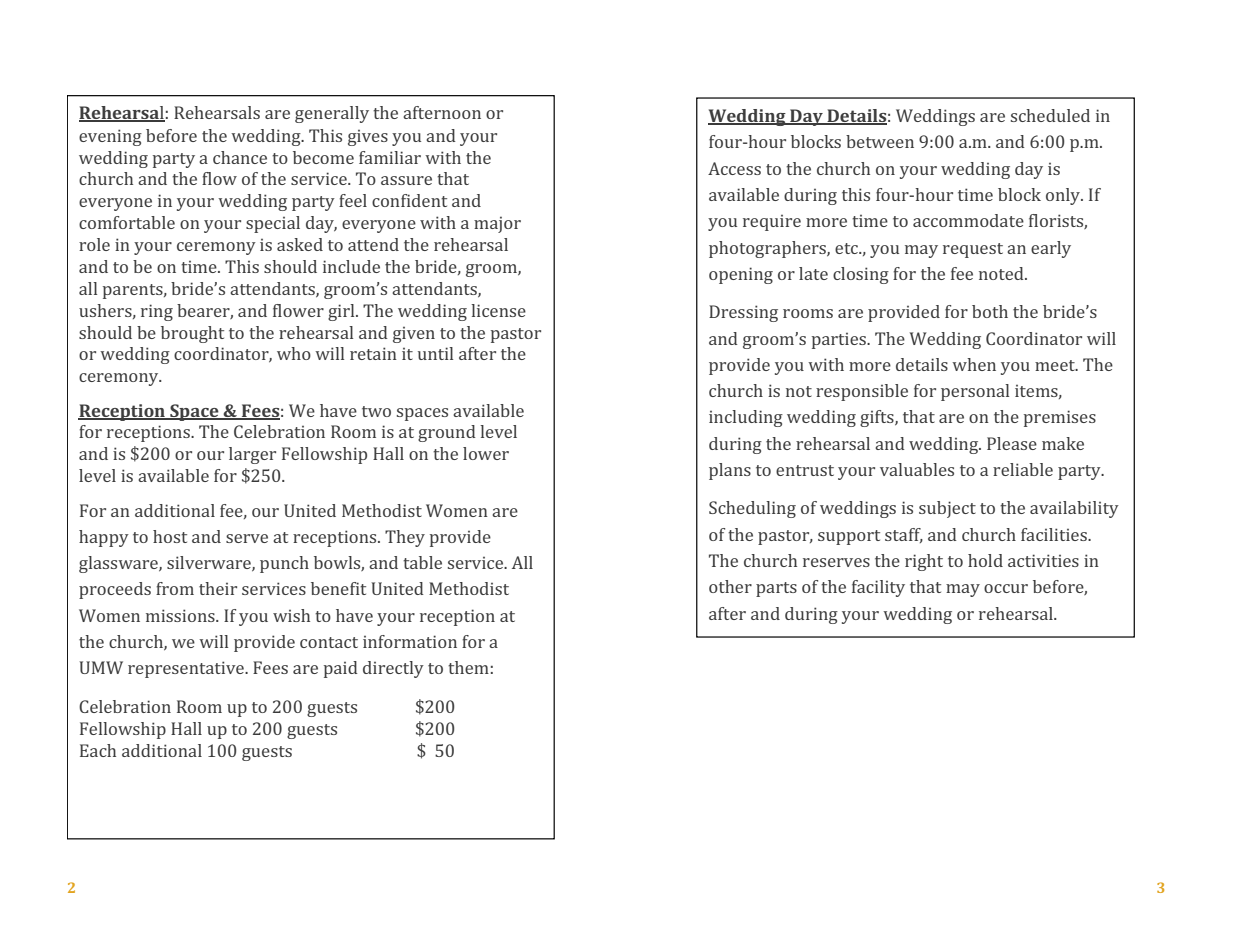  What do you see at coordinates (405, 538) in the image?
I see `They` at bounding box center [405, 538].
